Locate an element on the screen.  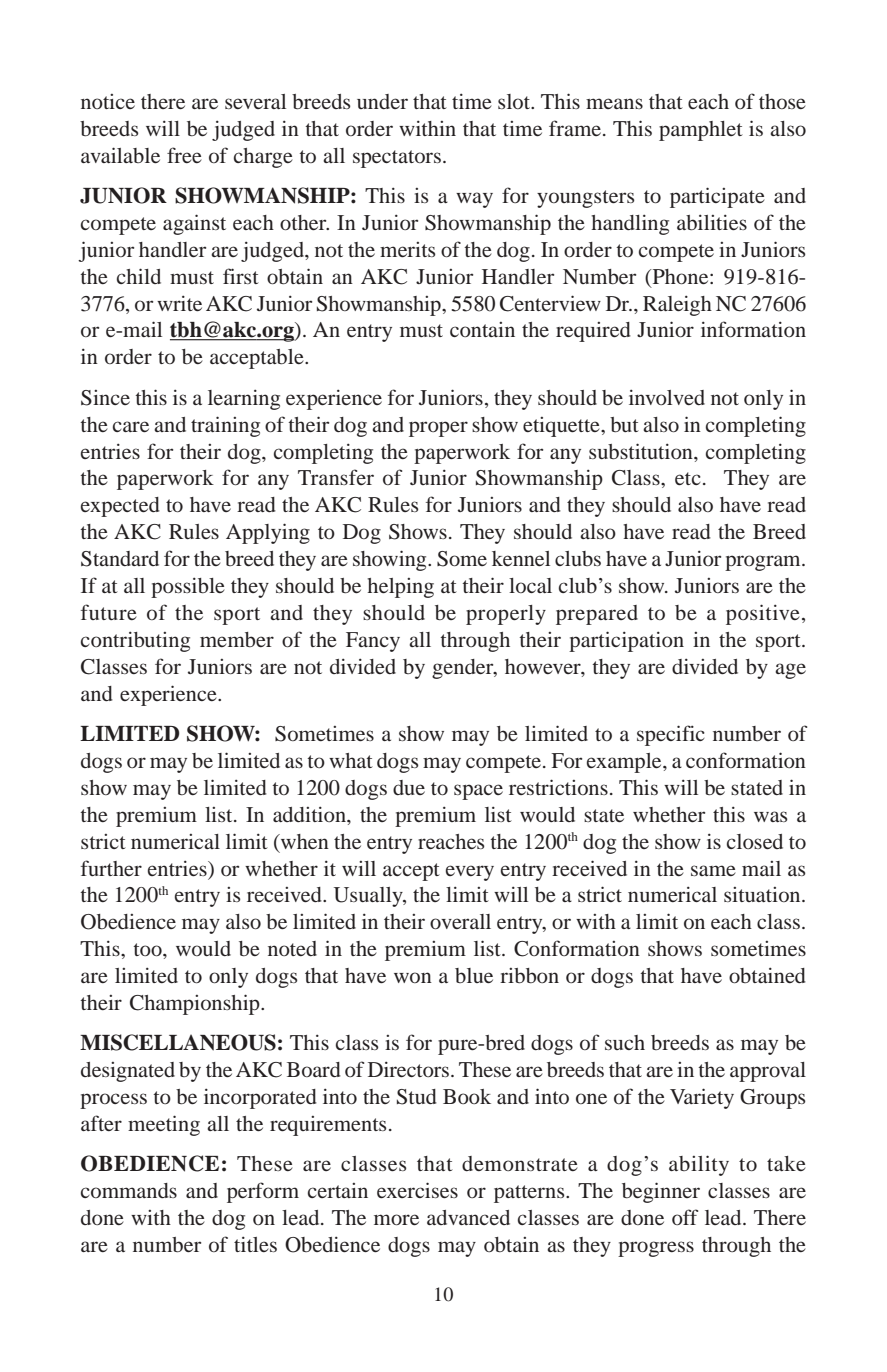
advanced is located at coordinates (468, 1217).
